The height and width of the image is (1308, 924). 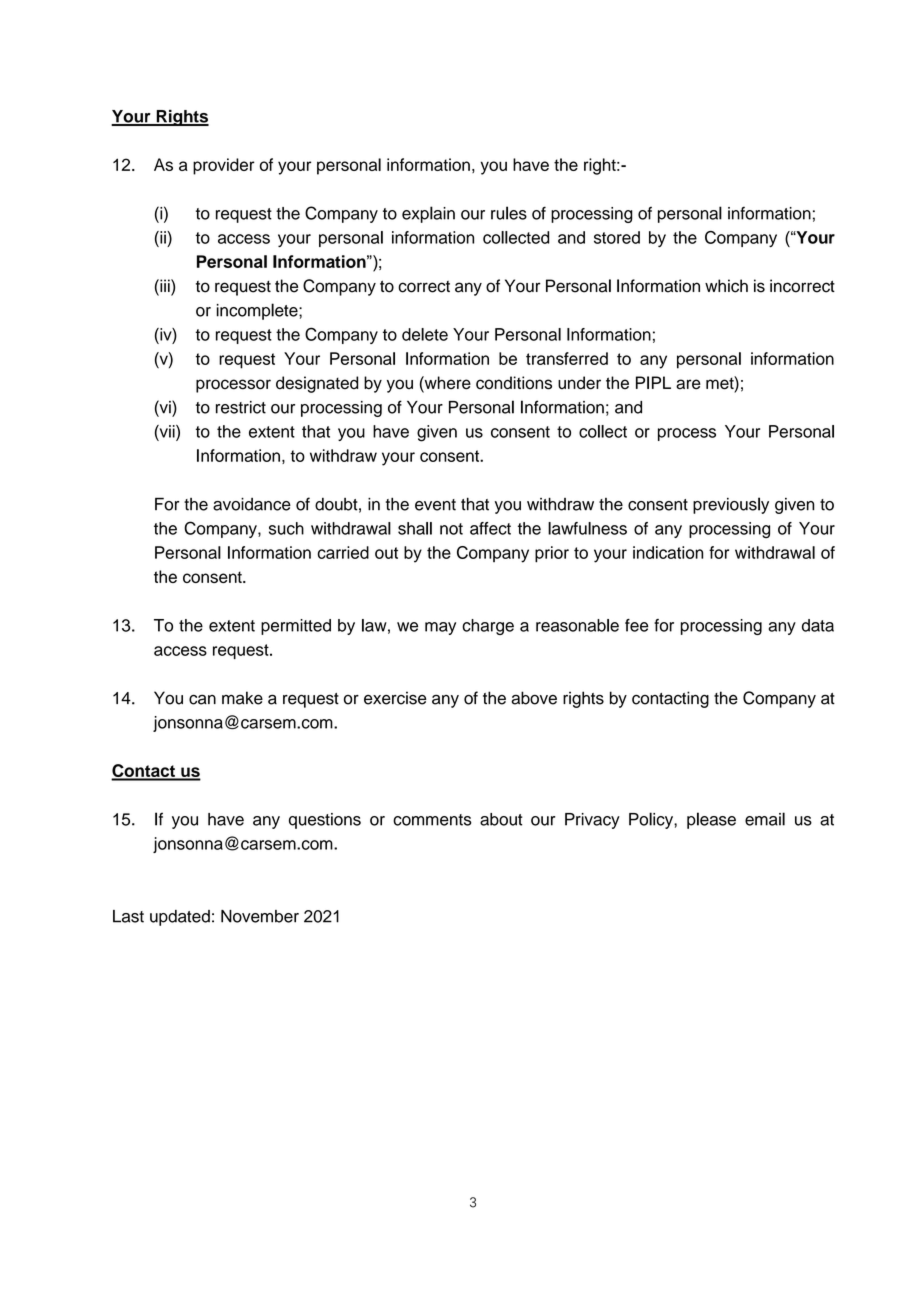 I want to click on are, so click(x=688, y=384).
